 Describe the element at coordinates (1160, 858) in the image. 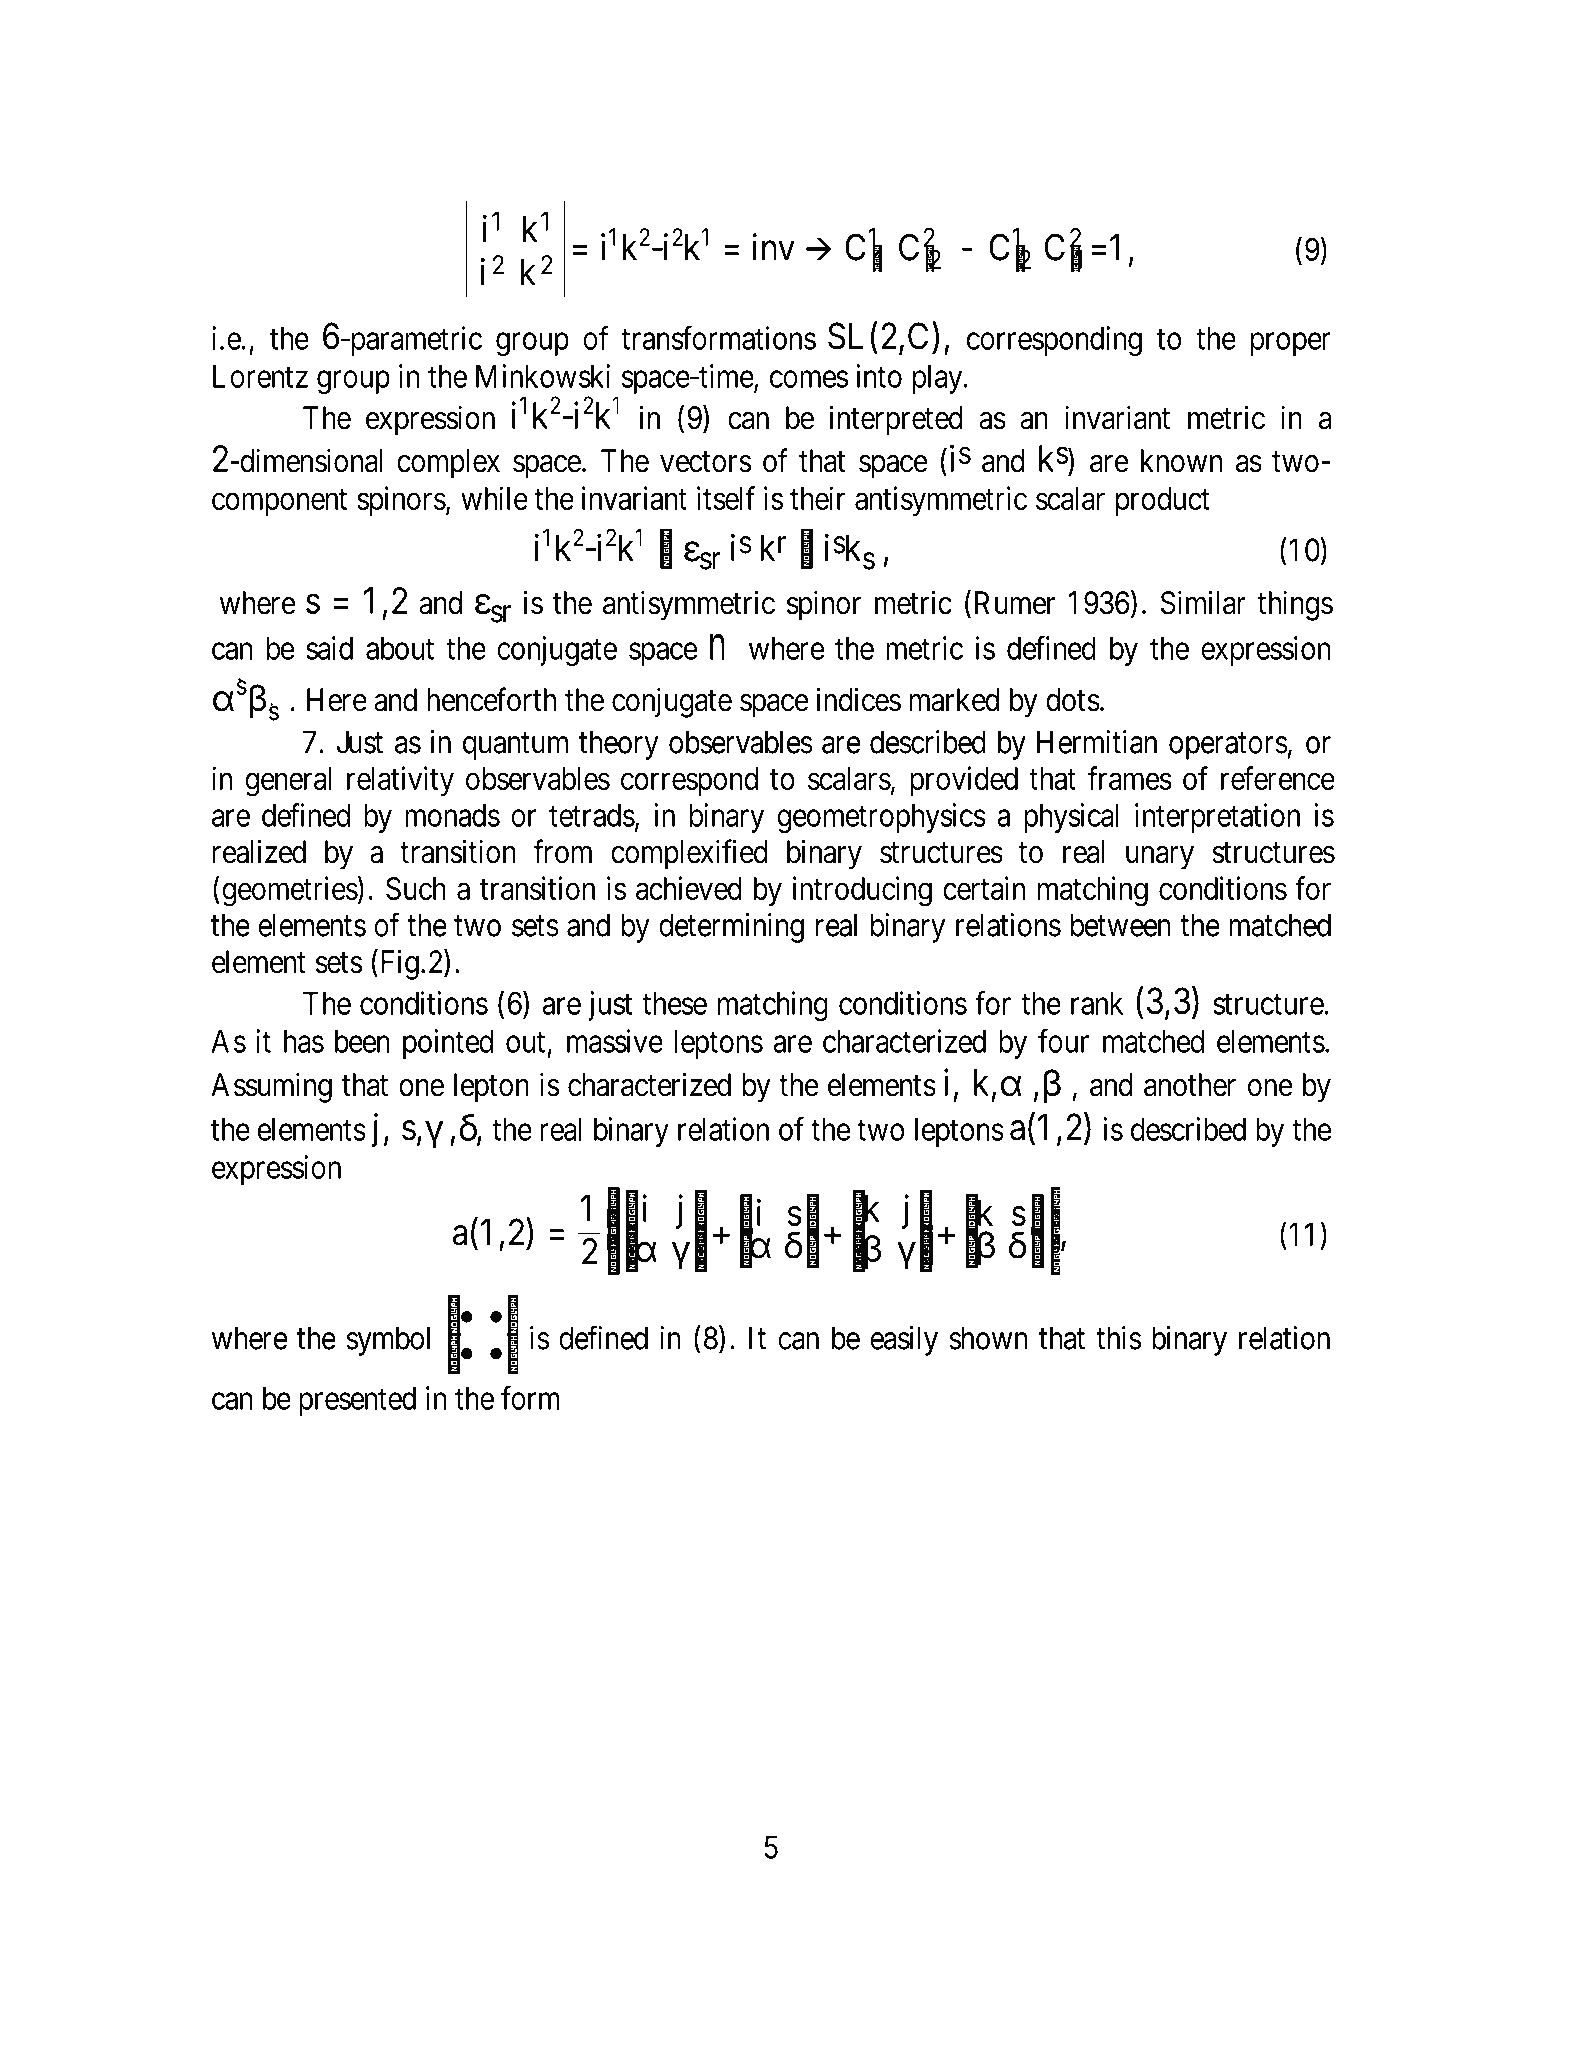

I see `unary` at that location.
